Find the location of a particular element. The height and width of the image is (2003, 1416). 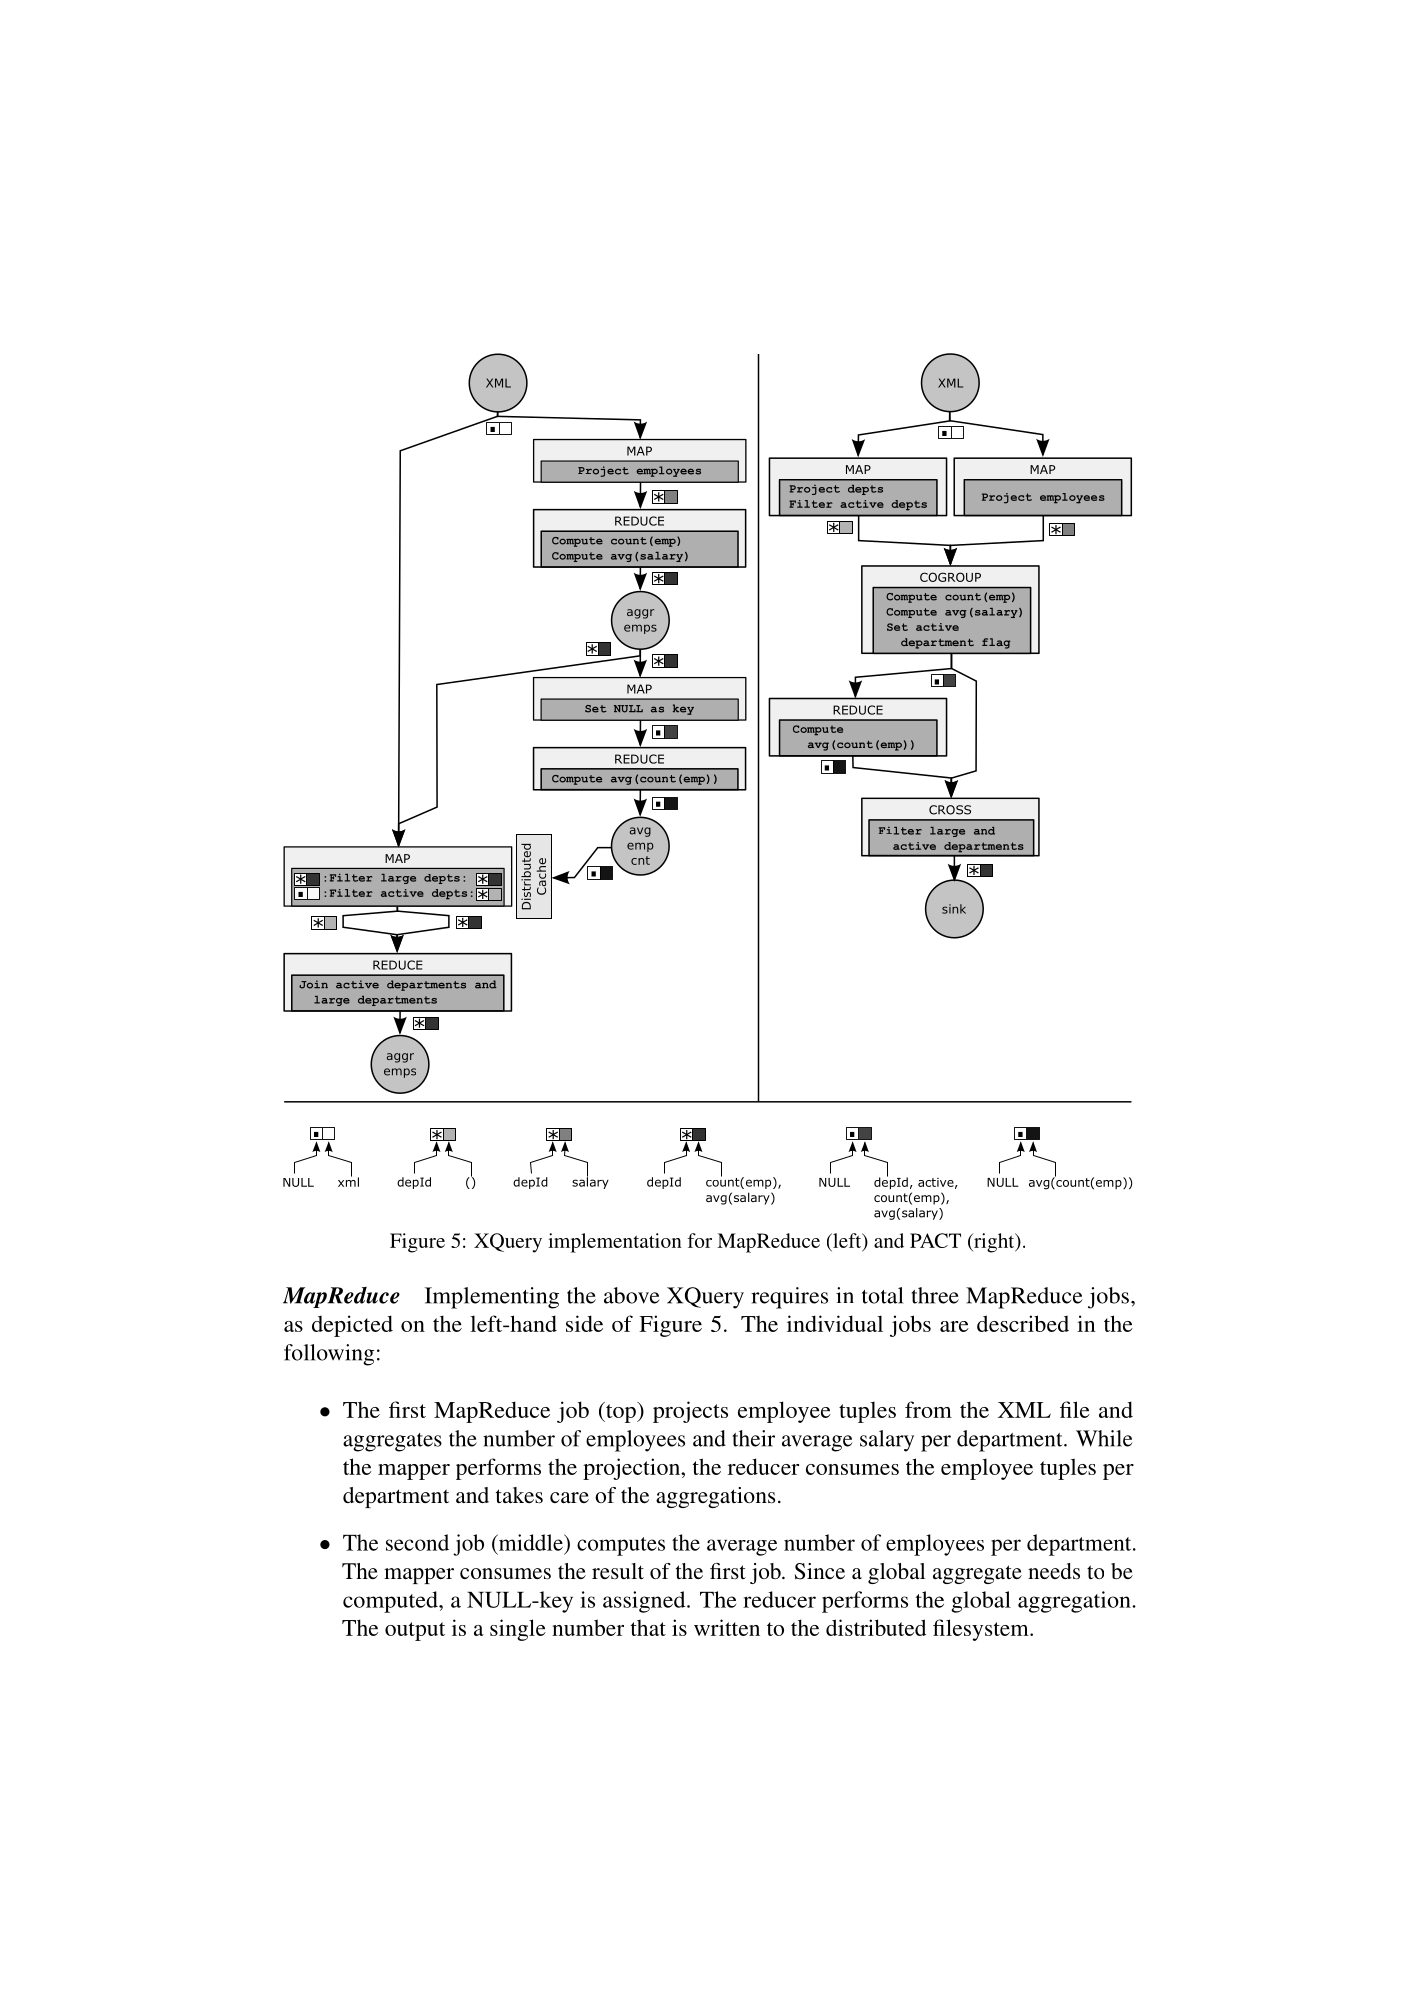

described is located at coordinates (1023, 1323).
